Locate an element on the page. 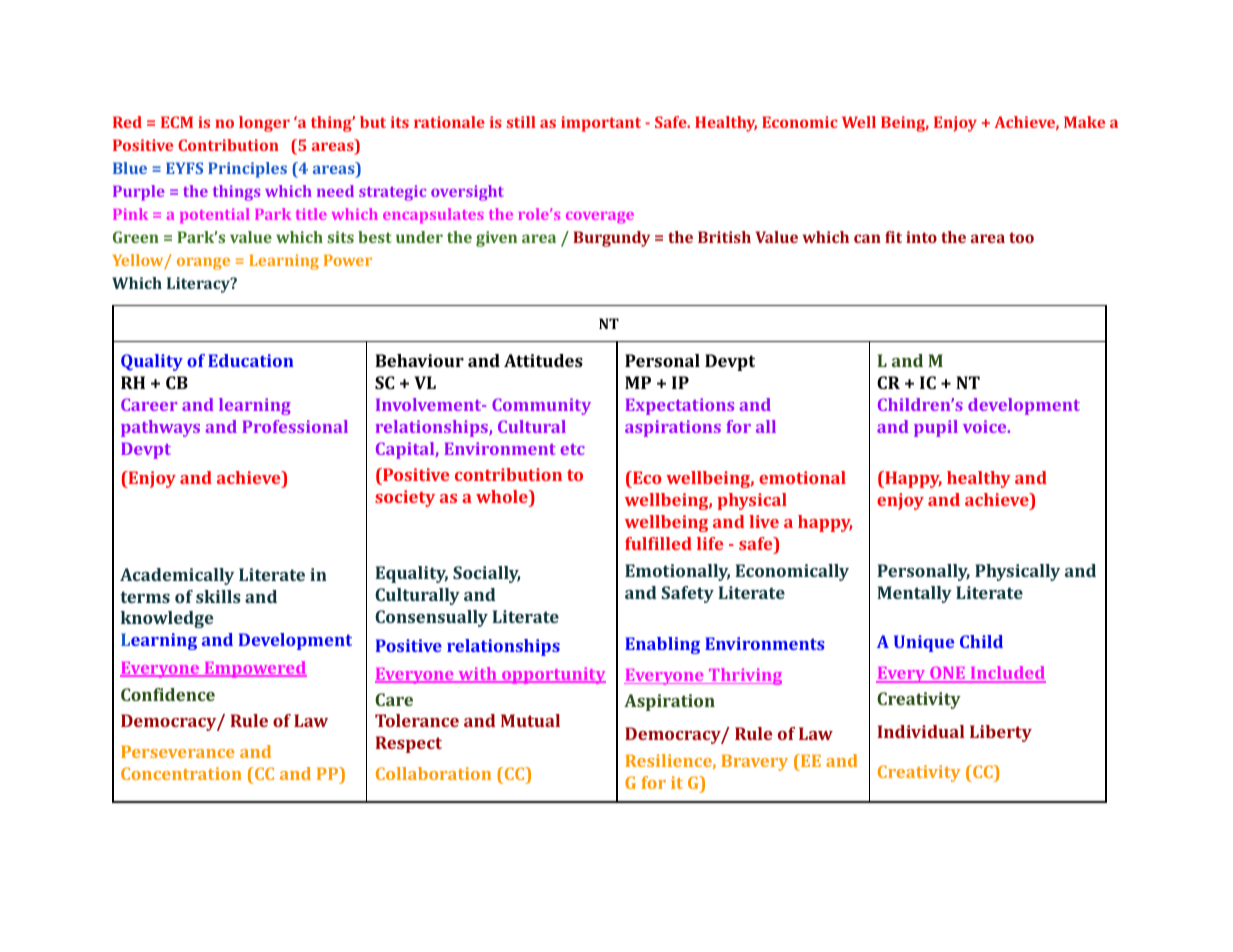  Perseverance is located at coordinates (178, 751).
